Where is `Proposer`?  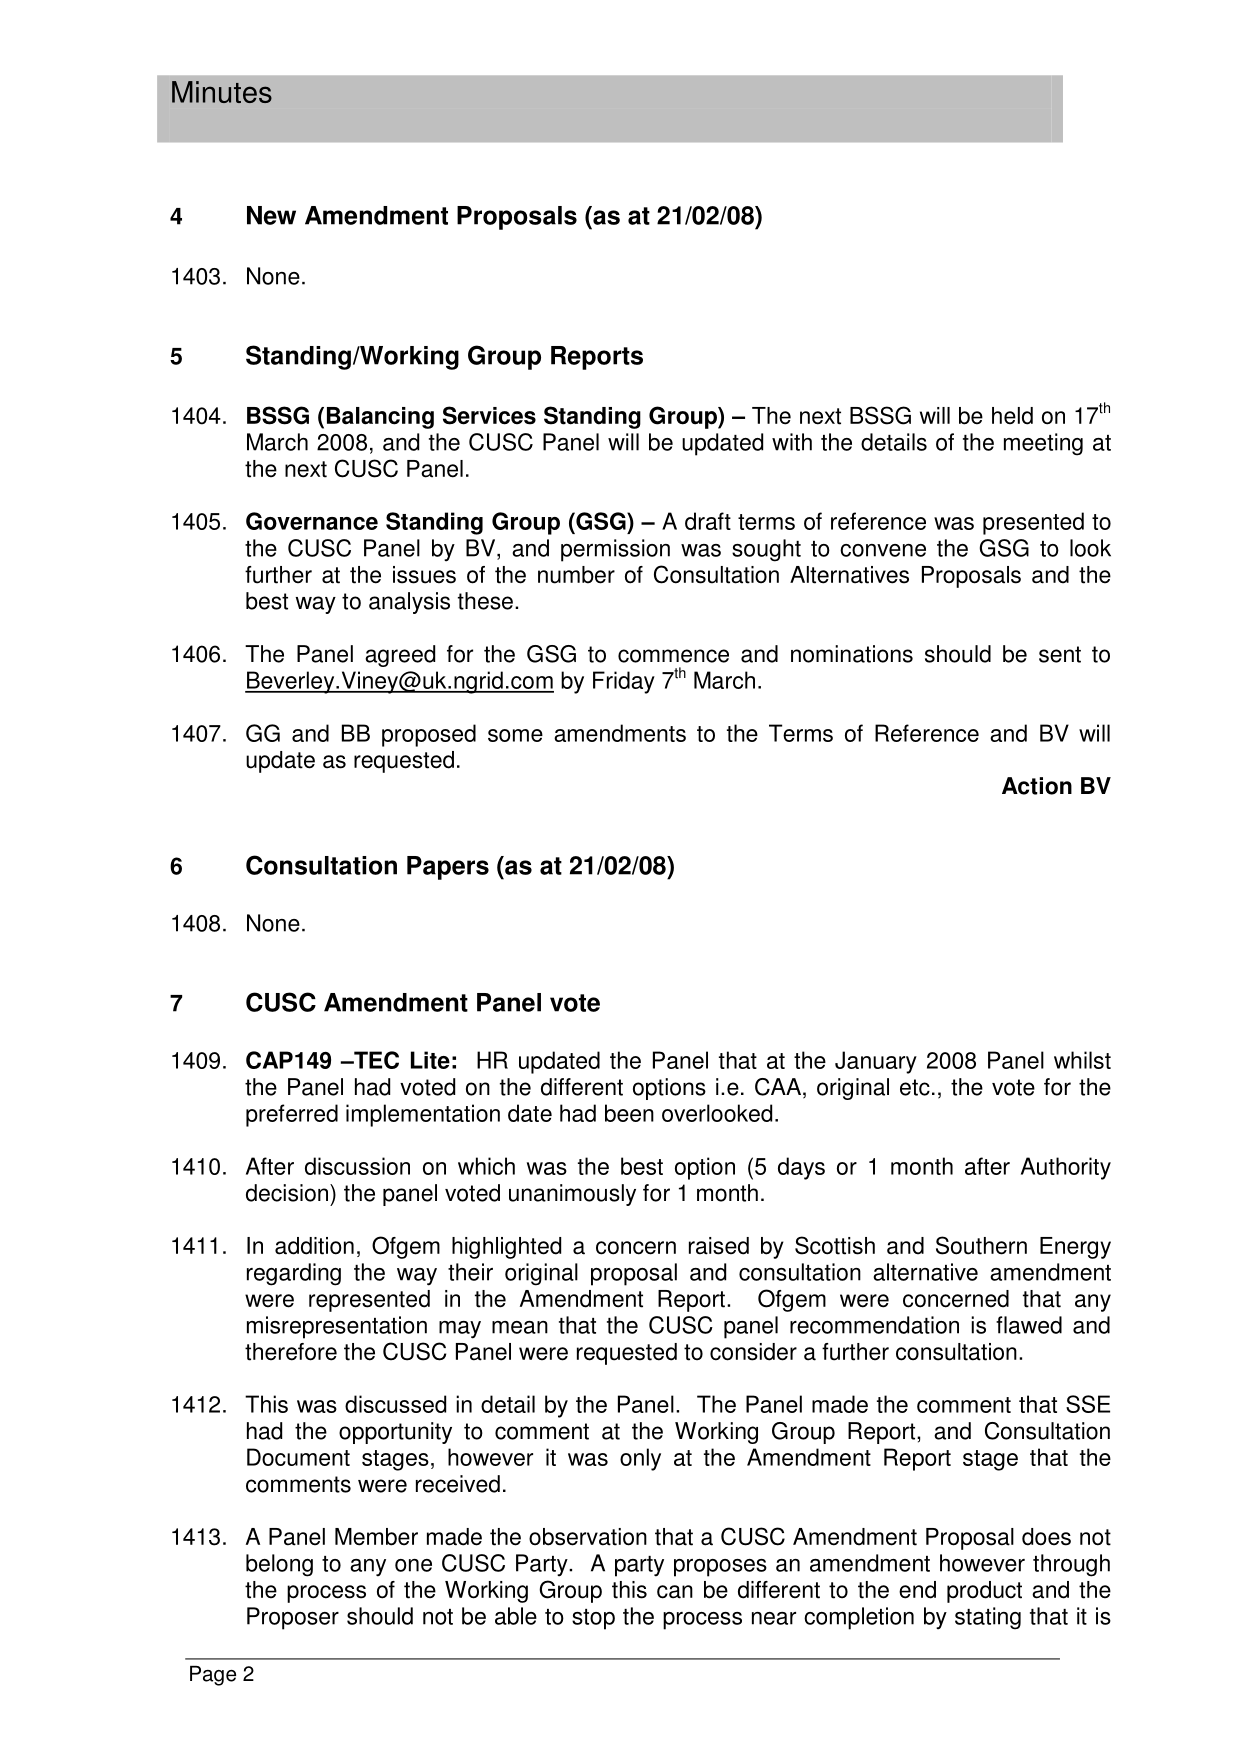
Proposer is located at coordinates (293, 1618).
